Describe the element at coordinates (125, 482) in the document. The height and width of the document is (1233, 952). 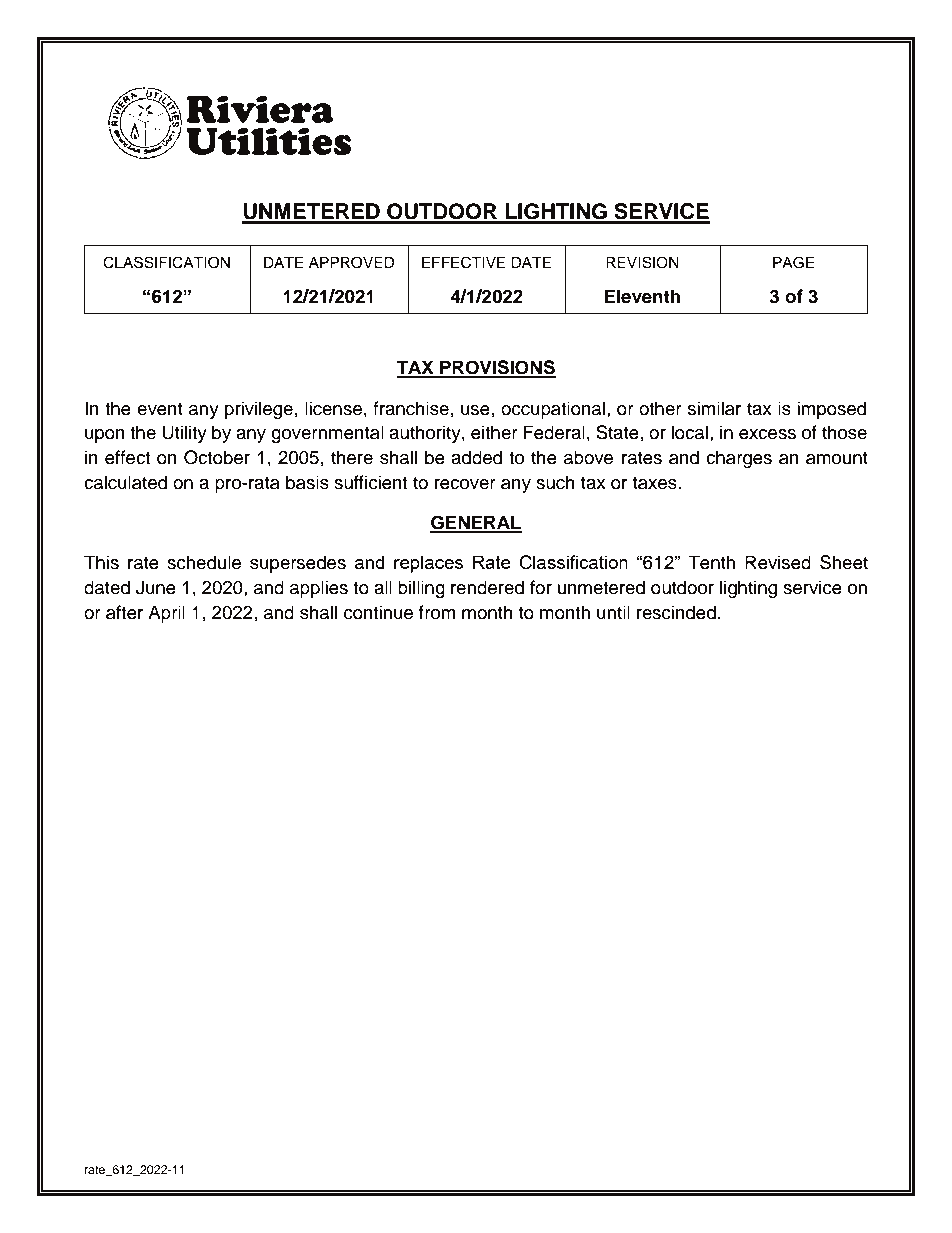
I see `calculated` at that location.
